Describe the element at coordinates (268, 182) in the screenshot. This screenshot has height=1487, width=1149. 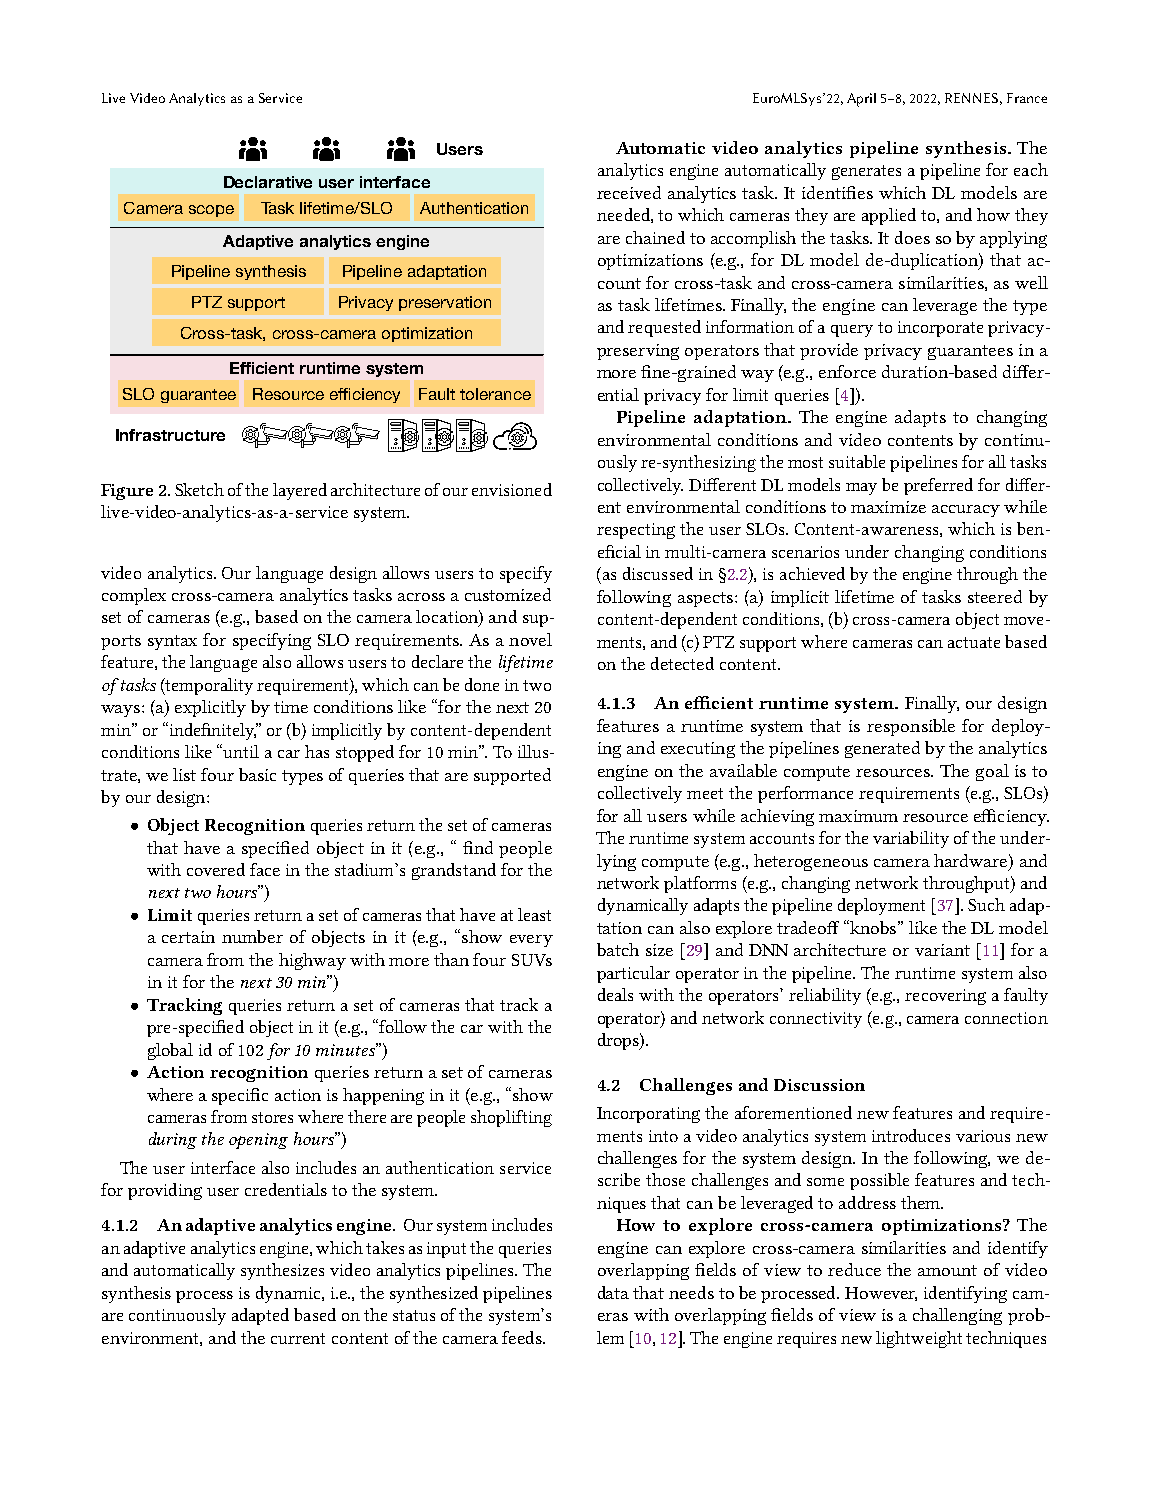
I see `Declarative` at that location.
